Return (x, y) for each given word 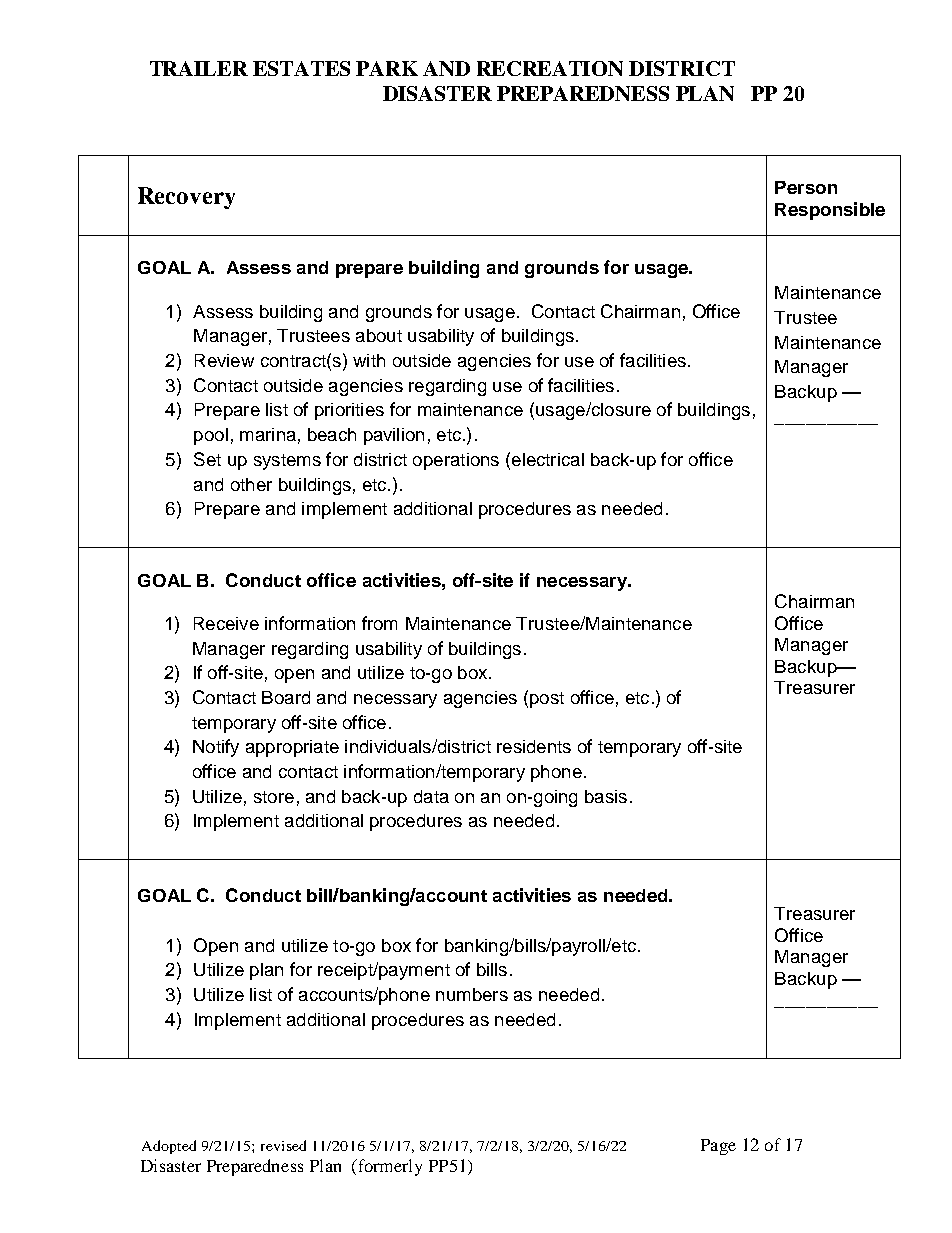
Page (718, 1147)
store (274, 797)
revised (283, 1145)
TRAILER (199, 68)
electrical (546, 459)
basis (606, 796)
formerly (389, 1167)
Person (806, 187)
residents (534, 746)
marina (268, 434)
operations (456, 461)
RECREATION (550, 68)
